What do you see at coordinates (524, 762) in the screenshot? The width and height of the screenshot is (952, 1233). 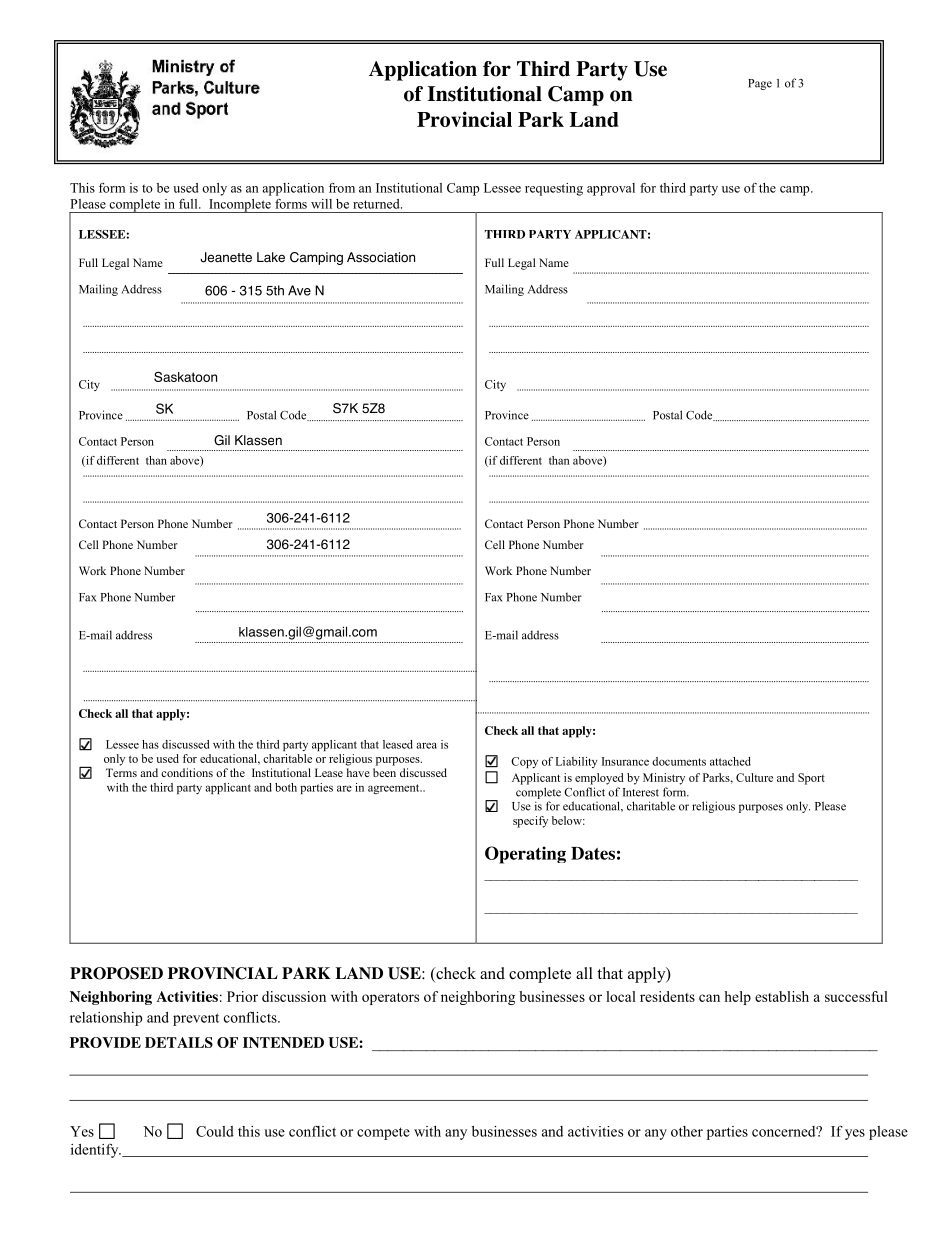 I see `Copy` at bounding box center [524, 762].
